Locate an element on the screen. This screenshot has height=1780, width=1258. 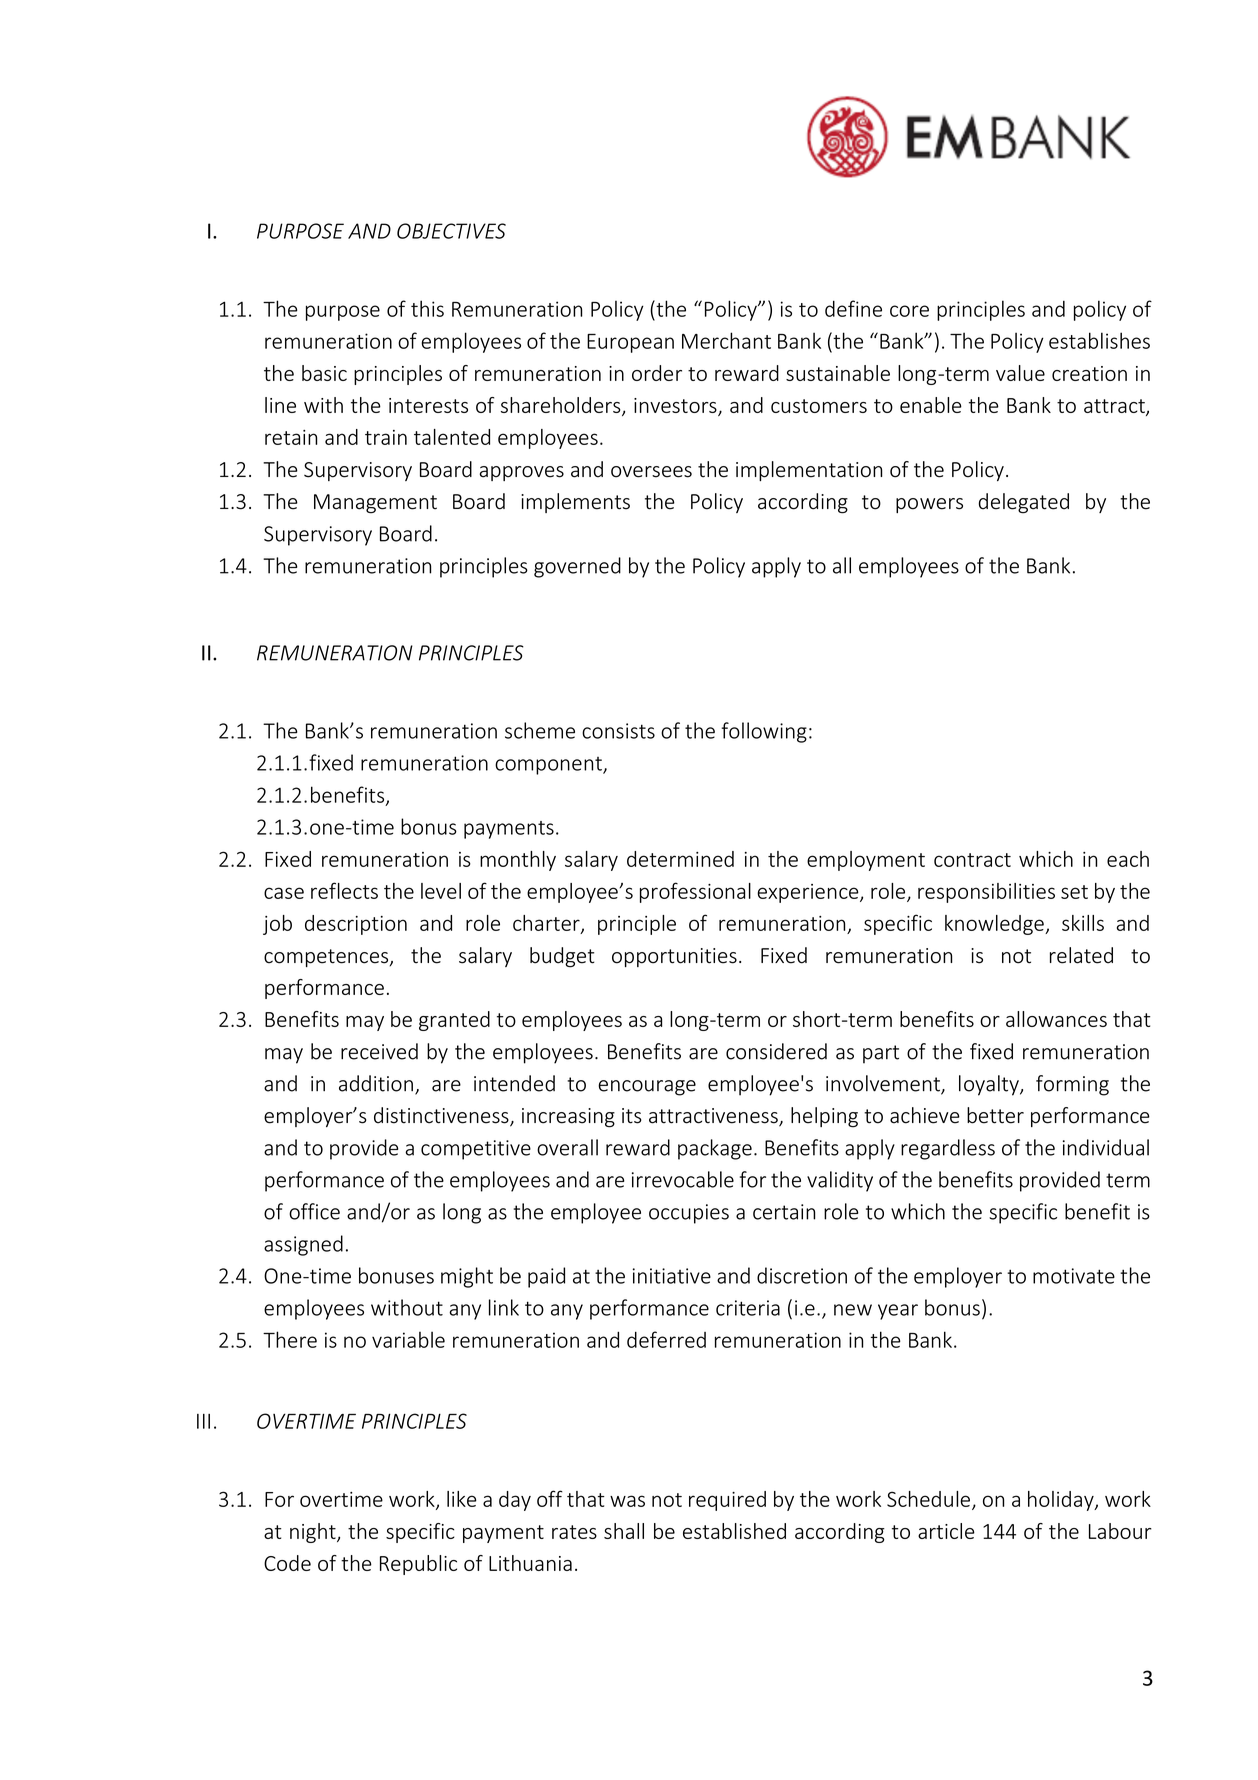
professional is located at coordinates (695, 892).
